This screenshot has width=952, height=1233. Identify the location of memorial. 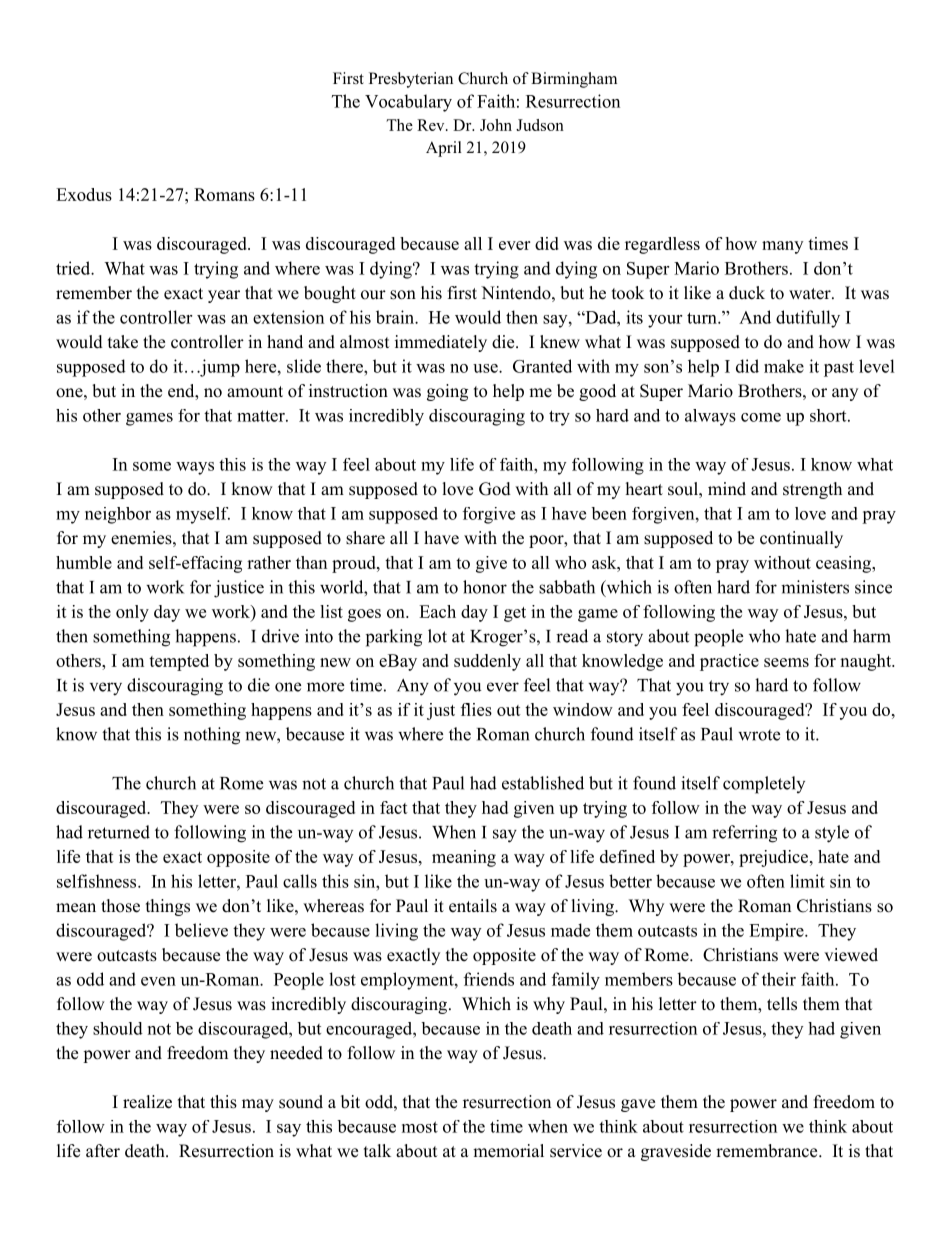
(508, 1151).
